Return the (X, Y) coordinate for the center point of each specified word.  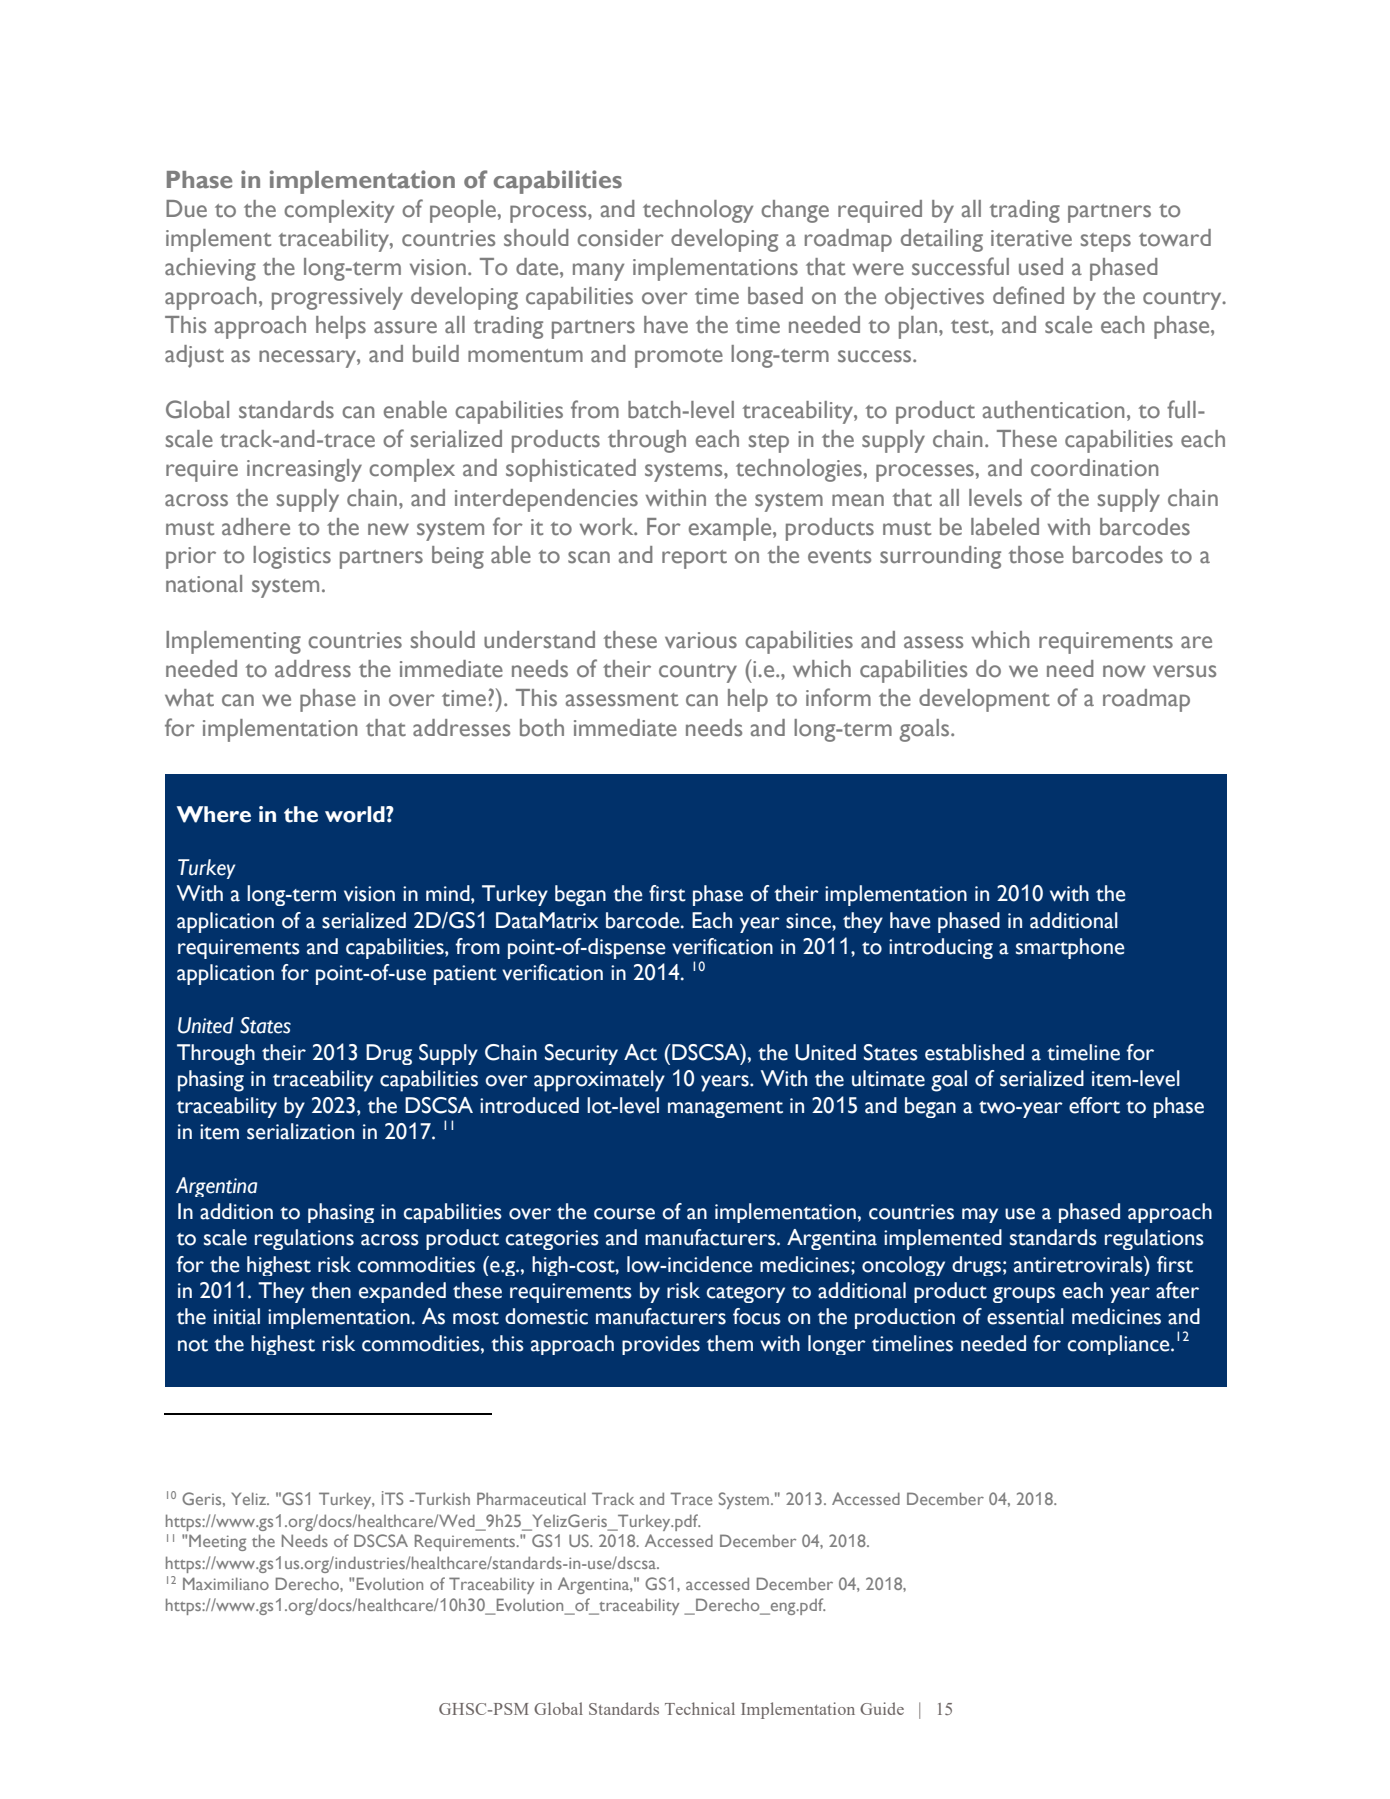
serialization (300, 1131)
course (624, 1214)
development (984, 700)
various (701, 640)
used (1041, 267)
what (189, 698)
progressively (337, 298)
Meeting (217, 1542)
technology (698, 211)
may (980, 1215)
